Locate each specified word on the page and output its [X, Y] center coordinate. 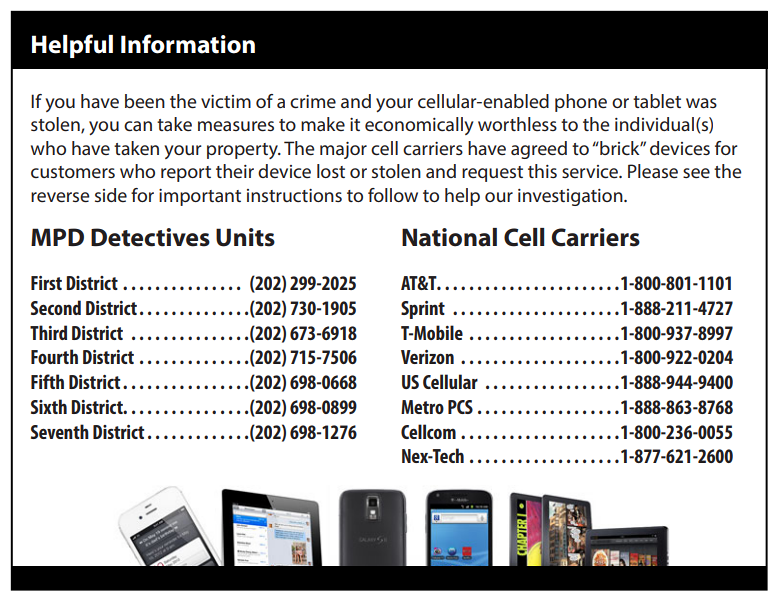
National [449, 237]
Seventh [60, 431]
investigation [571, 197]
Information [188, 44]
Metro [422, 407]
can [138, 126]
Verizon [427, 357]
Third [48, 332]
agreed [539, 150]
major [343, 150]
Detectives [150, 237]
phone [581, 103]
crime [313, 101]
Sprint [423, 310]
